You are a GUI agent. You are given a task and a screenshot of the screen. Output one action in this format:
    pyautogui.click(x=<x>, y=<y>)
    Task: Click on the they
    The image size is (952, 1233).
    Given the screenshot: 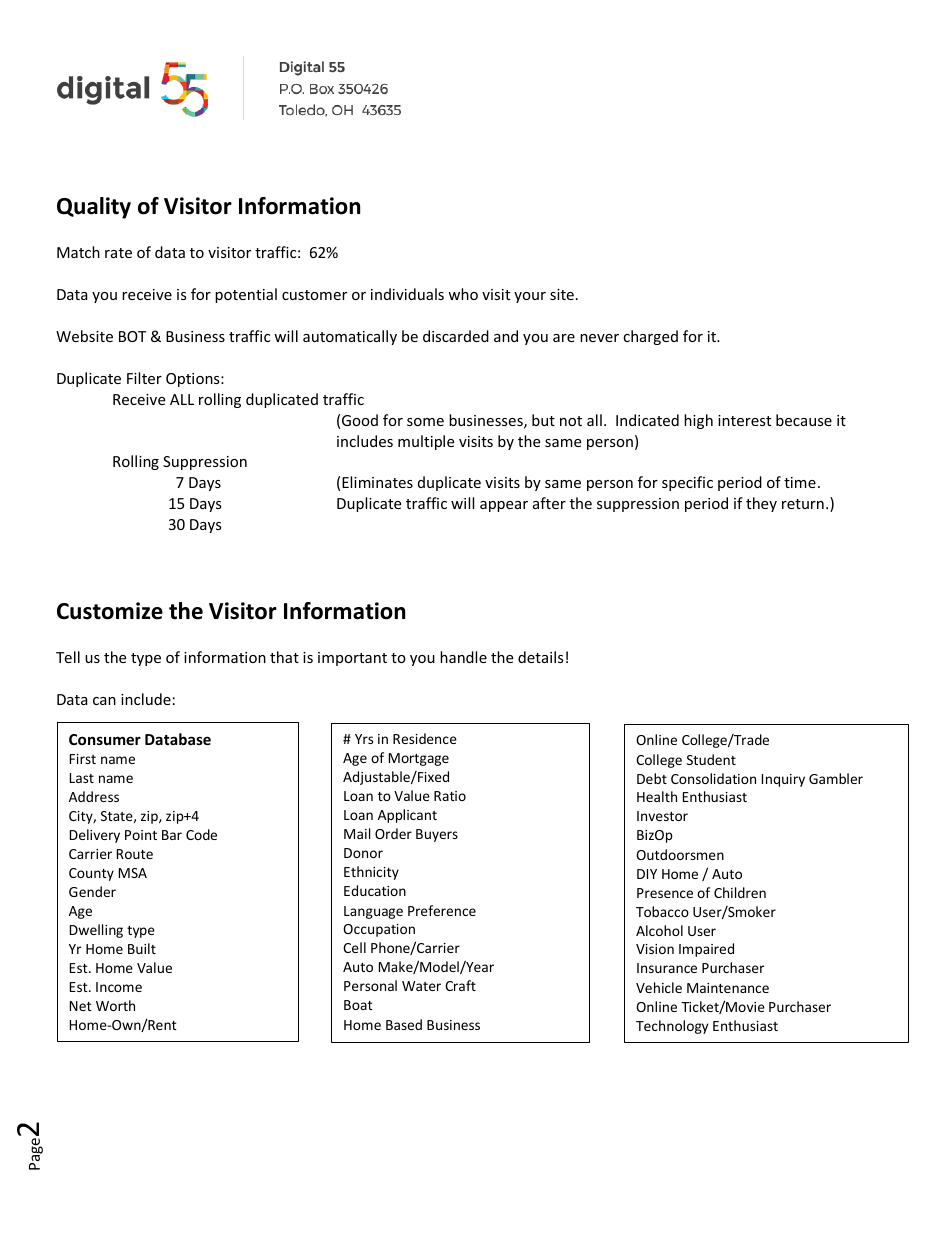 What is the action you would take?
    pyautogui.click(x=761, y=504)
